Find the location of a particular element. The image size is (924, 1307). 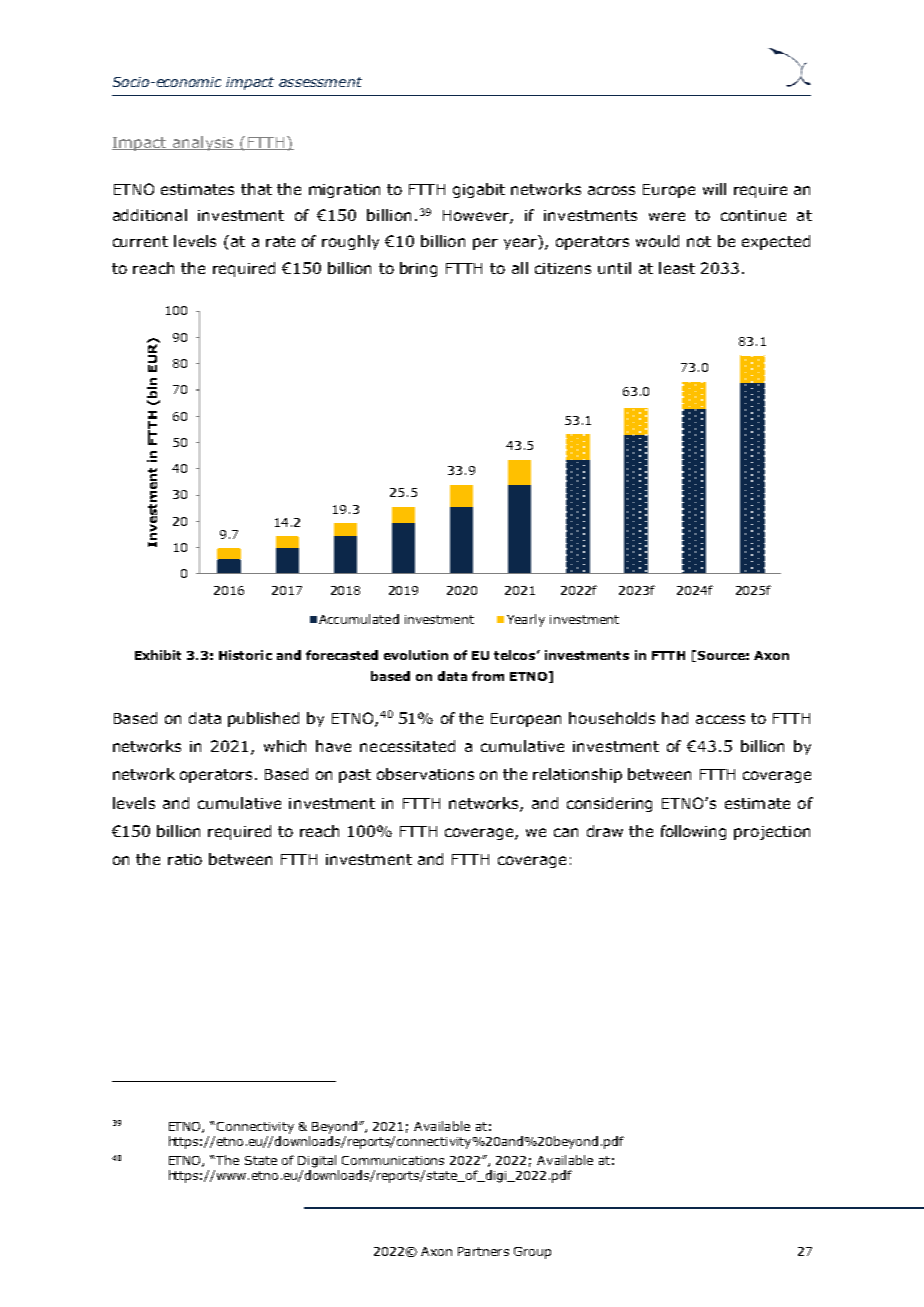

least is located at coordinates (677, 268).
